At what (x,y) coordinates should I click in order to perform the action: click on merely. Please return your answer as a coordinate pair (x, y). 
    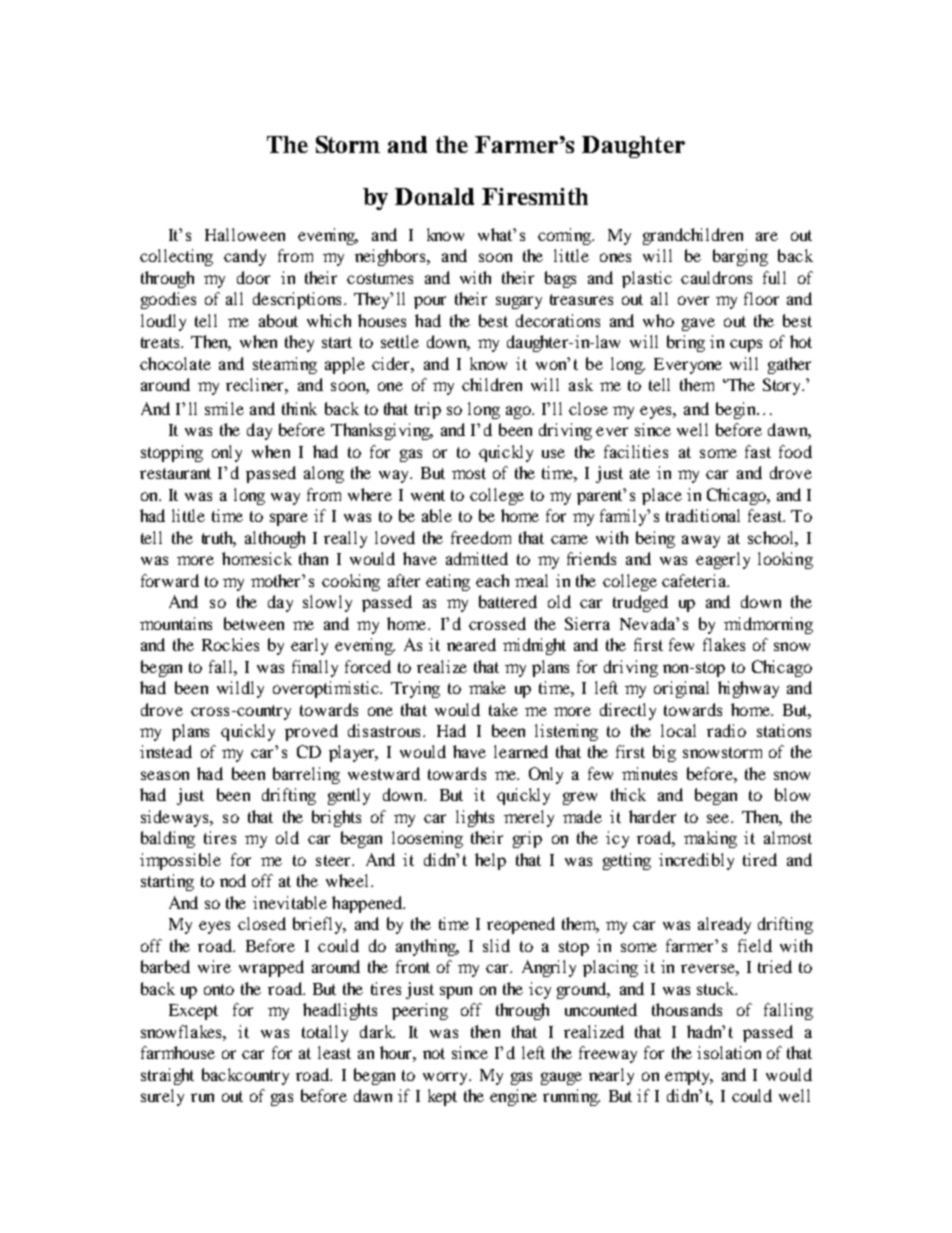
    Looking at the image, I should click on (529, 818).
